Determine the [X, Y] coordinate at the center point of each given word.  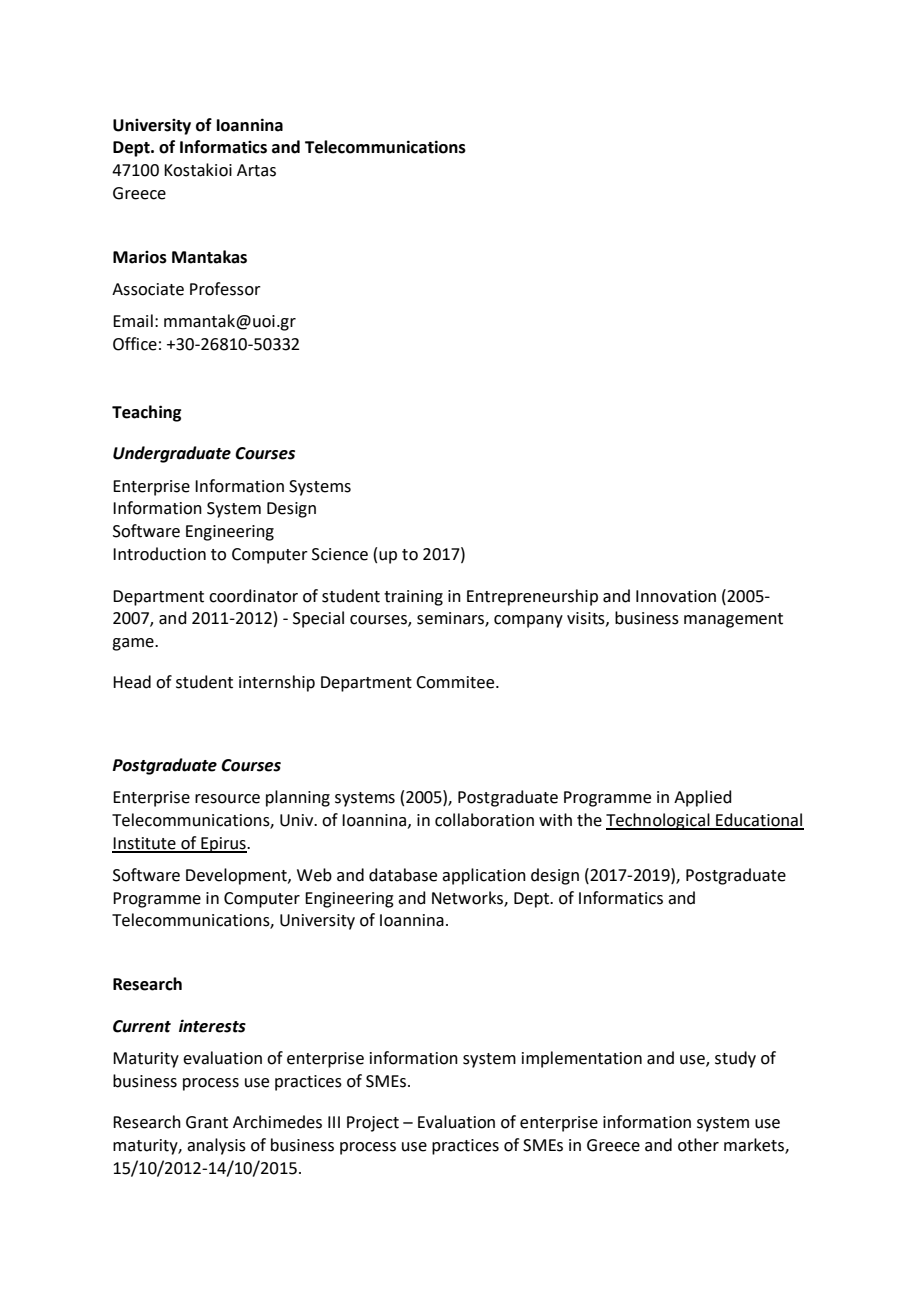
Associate [148, 289]
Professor [225, 289]
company [528, 621]
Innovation [676, 596]
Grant [207, 1122]
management [733, 620]
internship [277, 683]
